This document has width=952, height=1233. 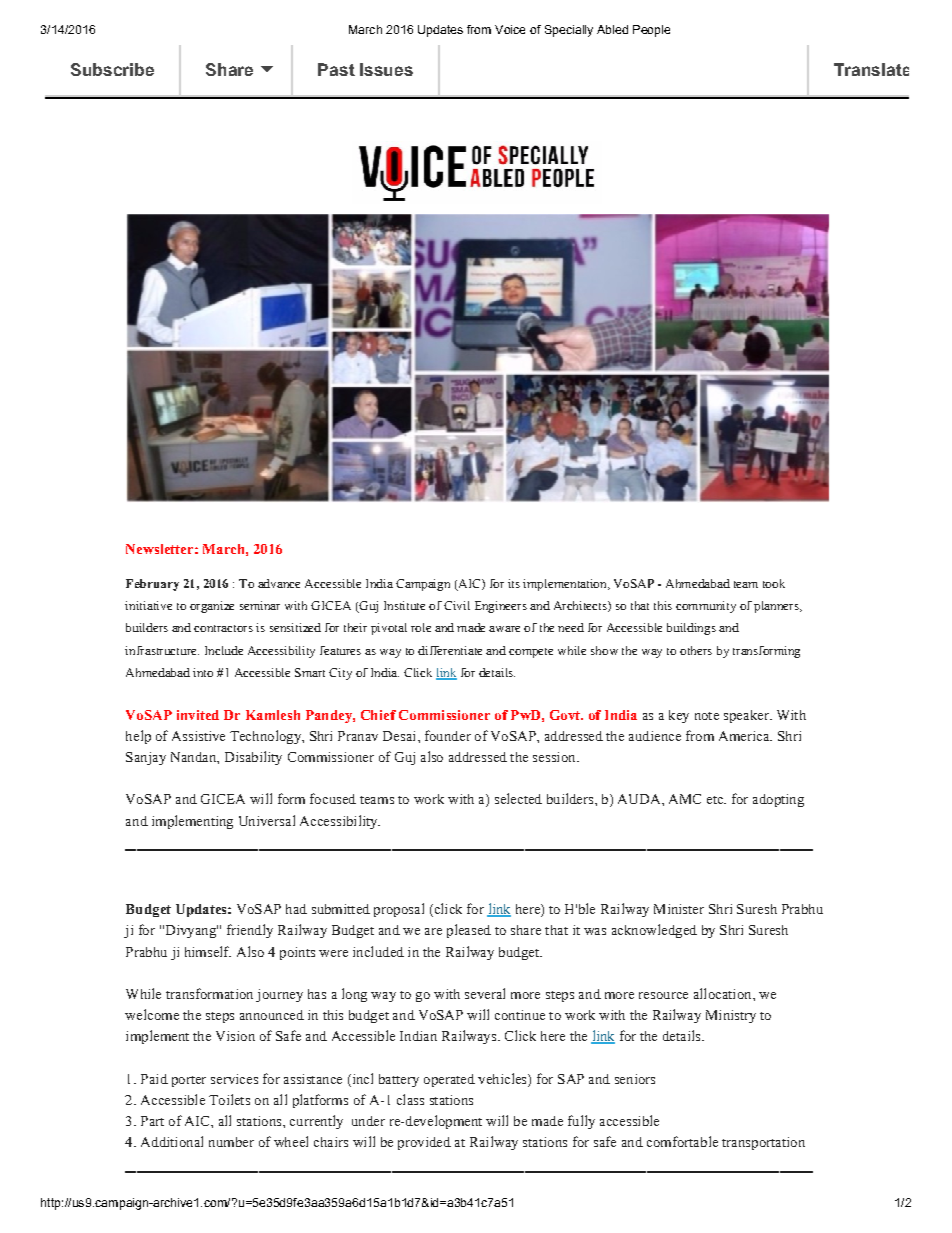 What do you see at coordinates (871, 69) in the document?
I see `Translate` at bounding box center [871, 69].
